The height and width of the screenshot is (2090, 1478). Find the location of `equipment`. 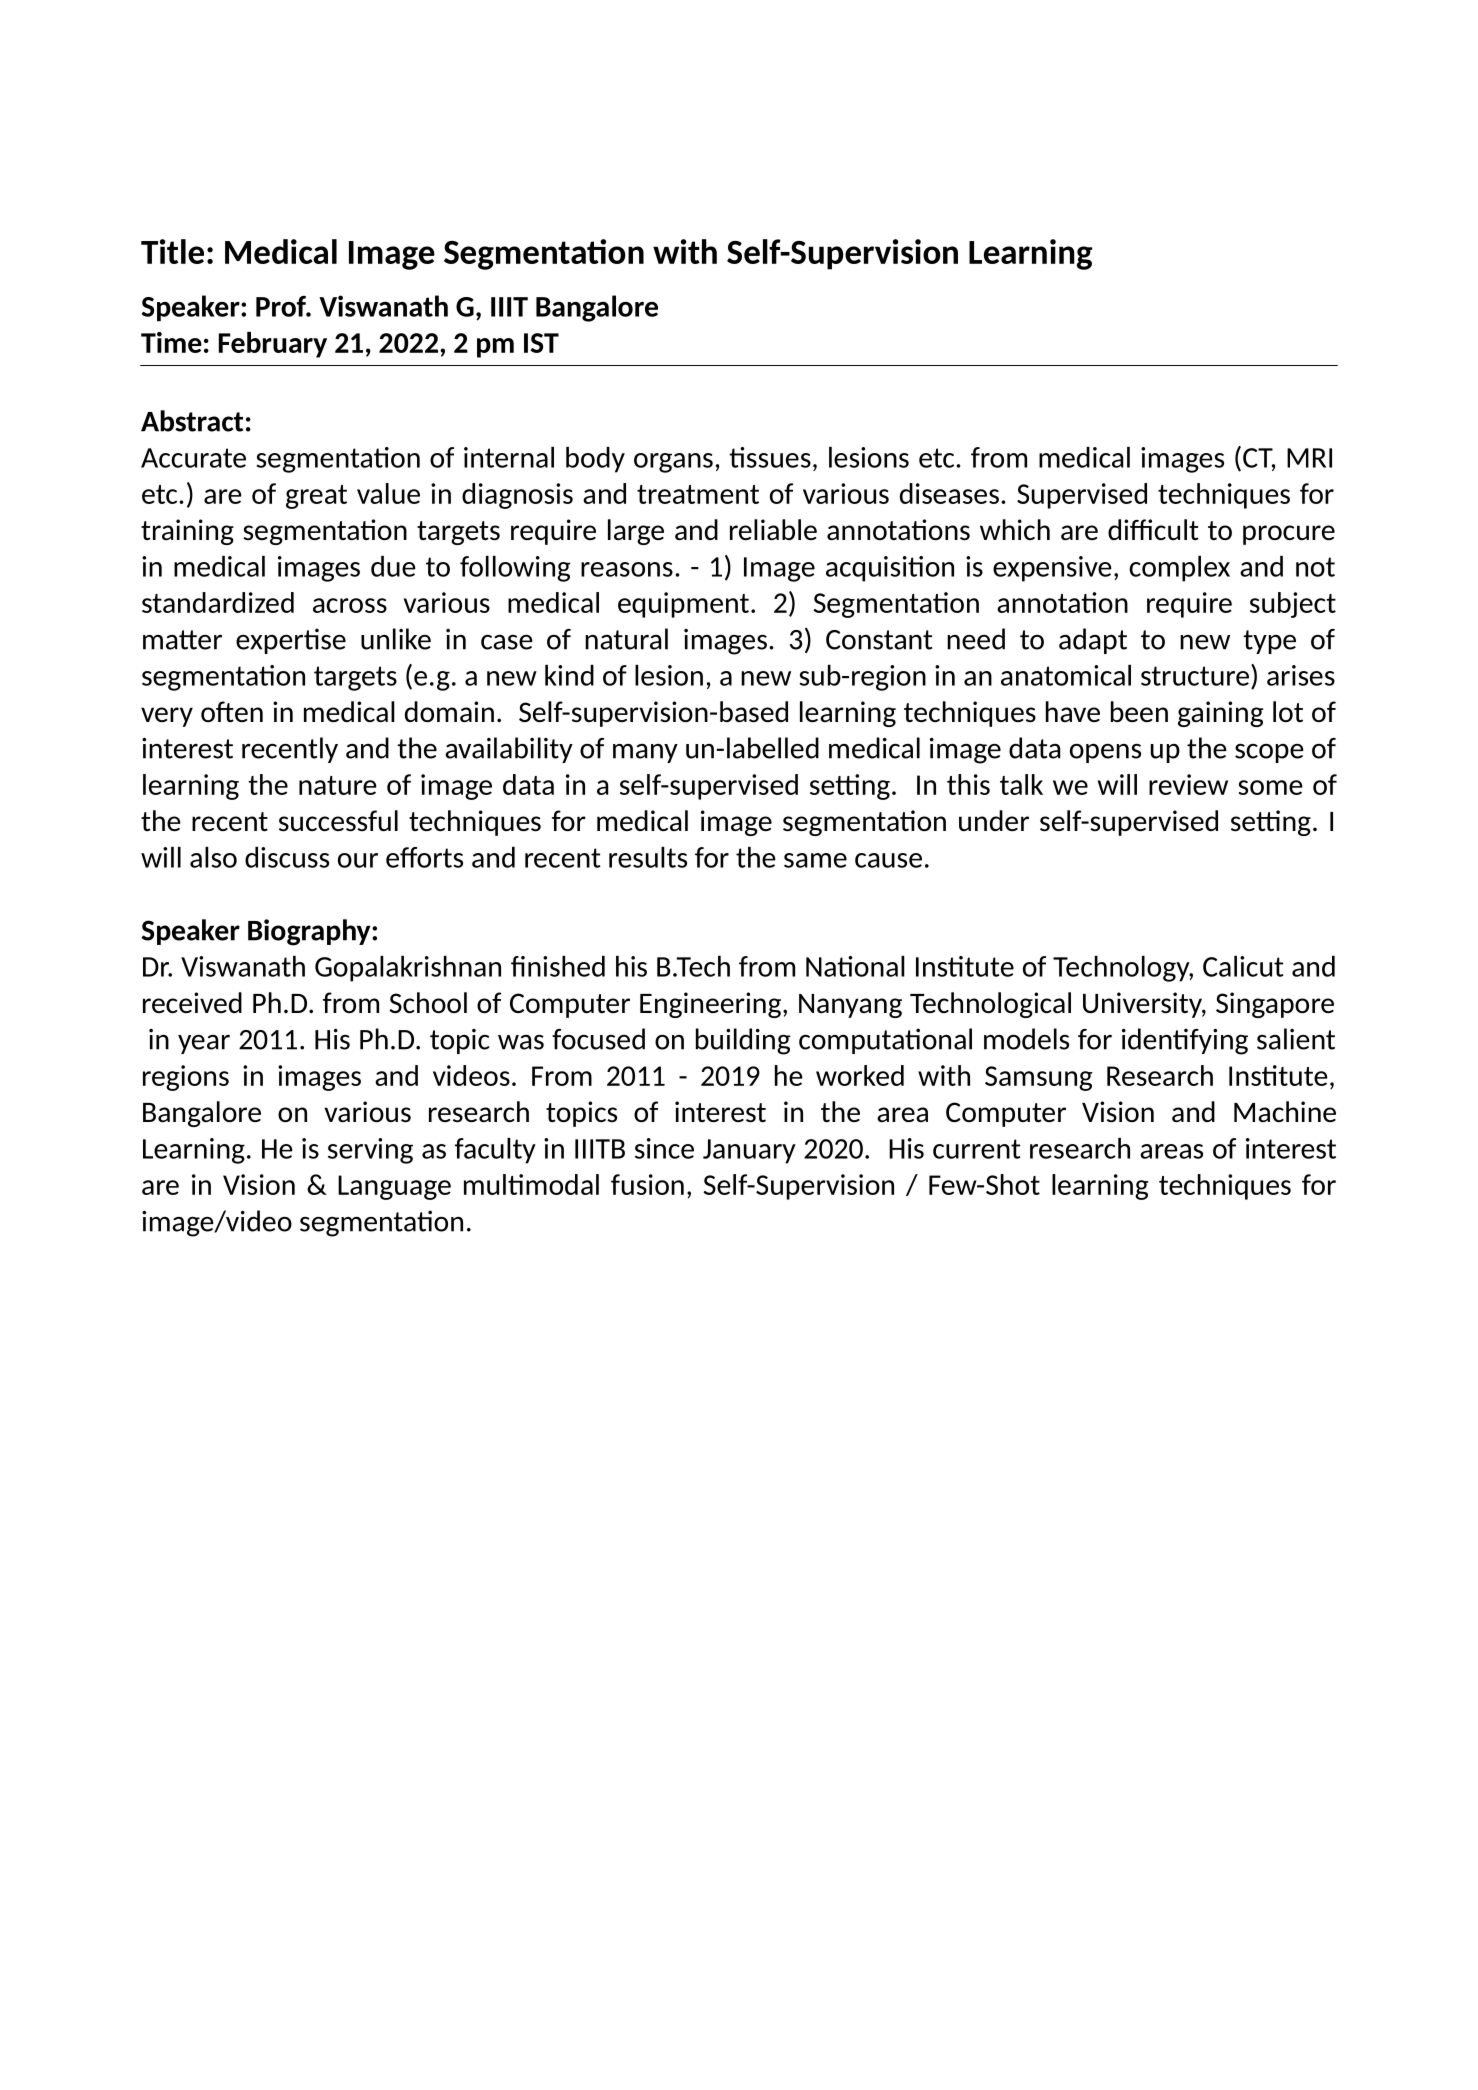

equipment is located at coordinates (683, 605).
